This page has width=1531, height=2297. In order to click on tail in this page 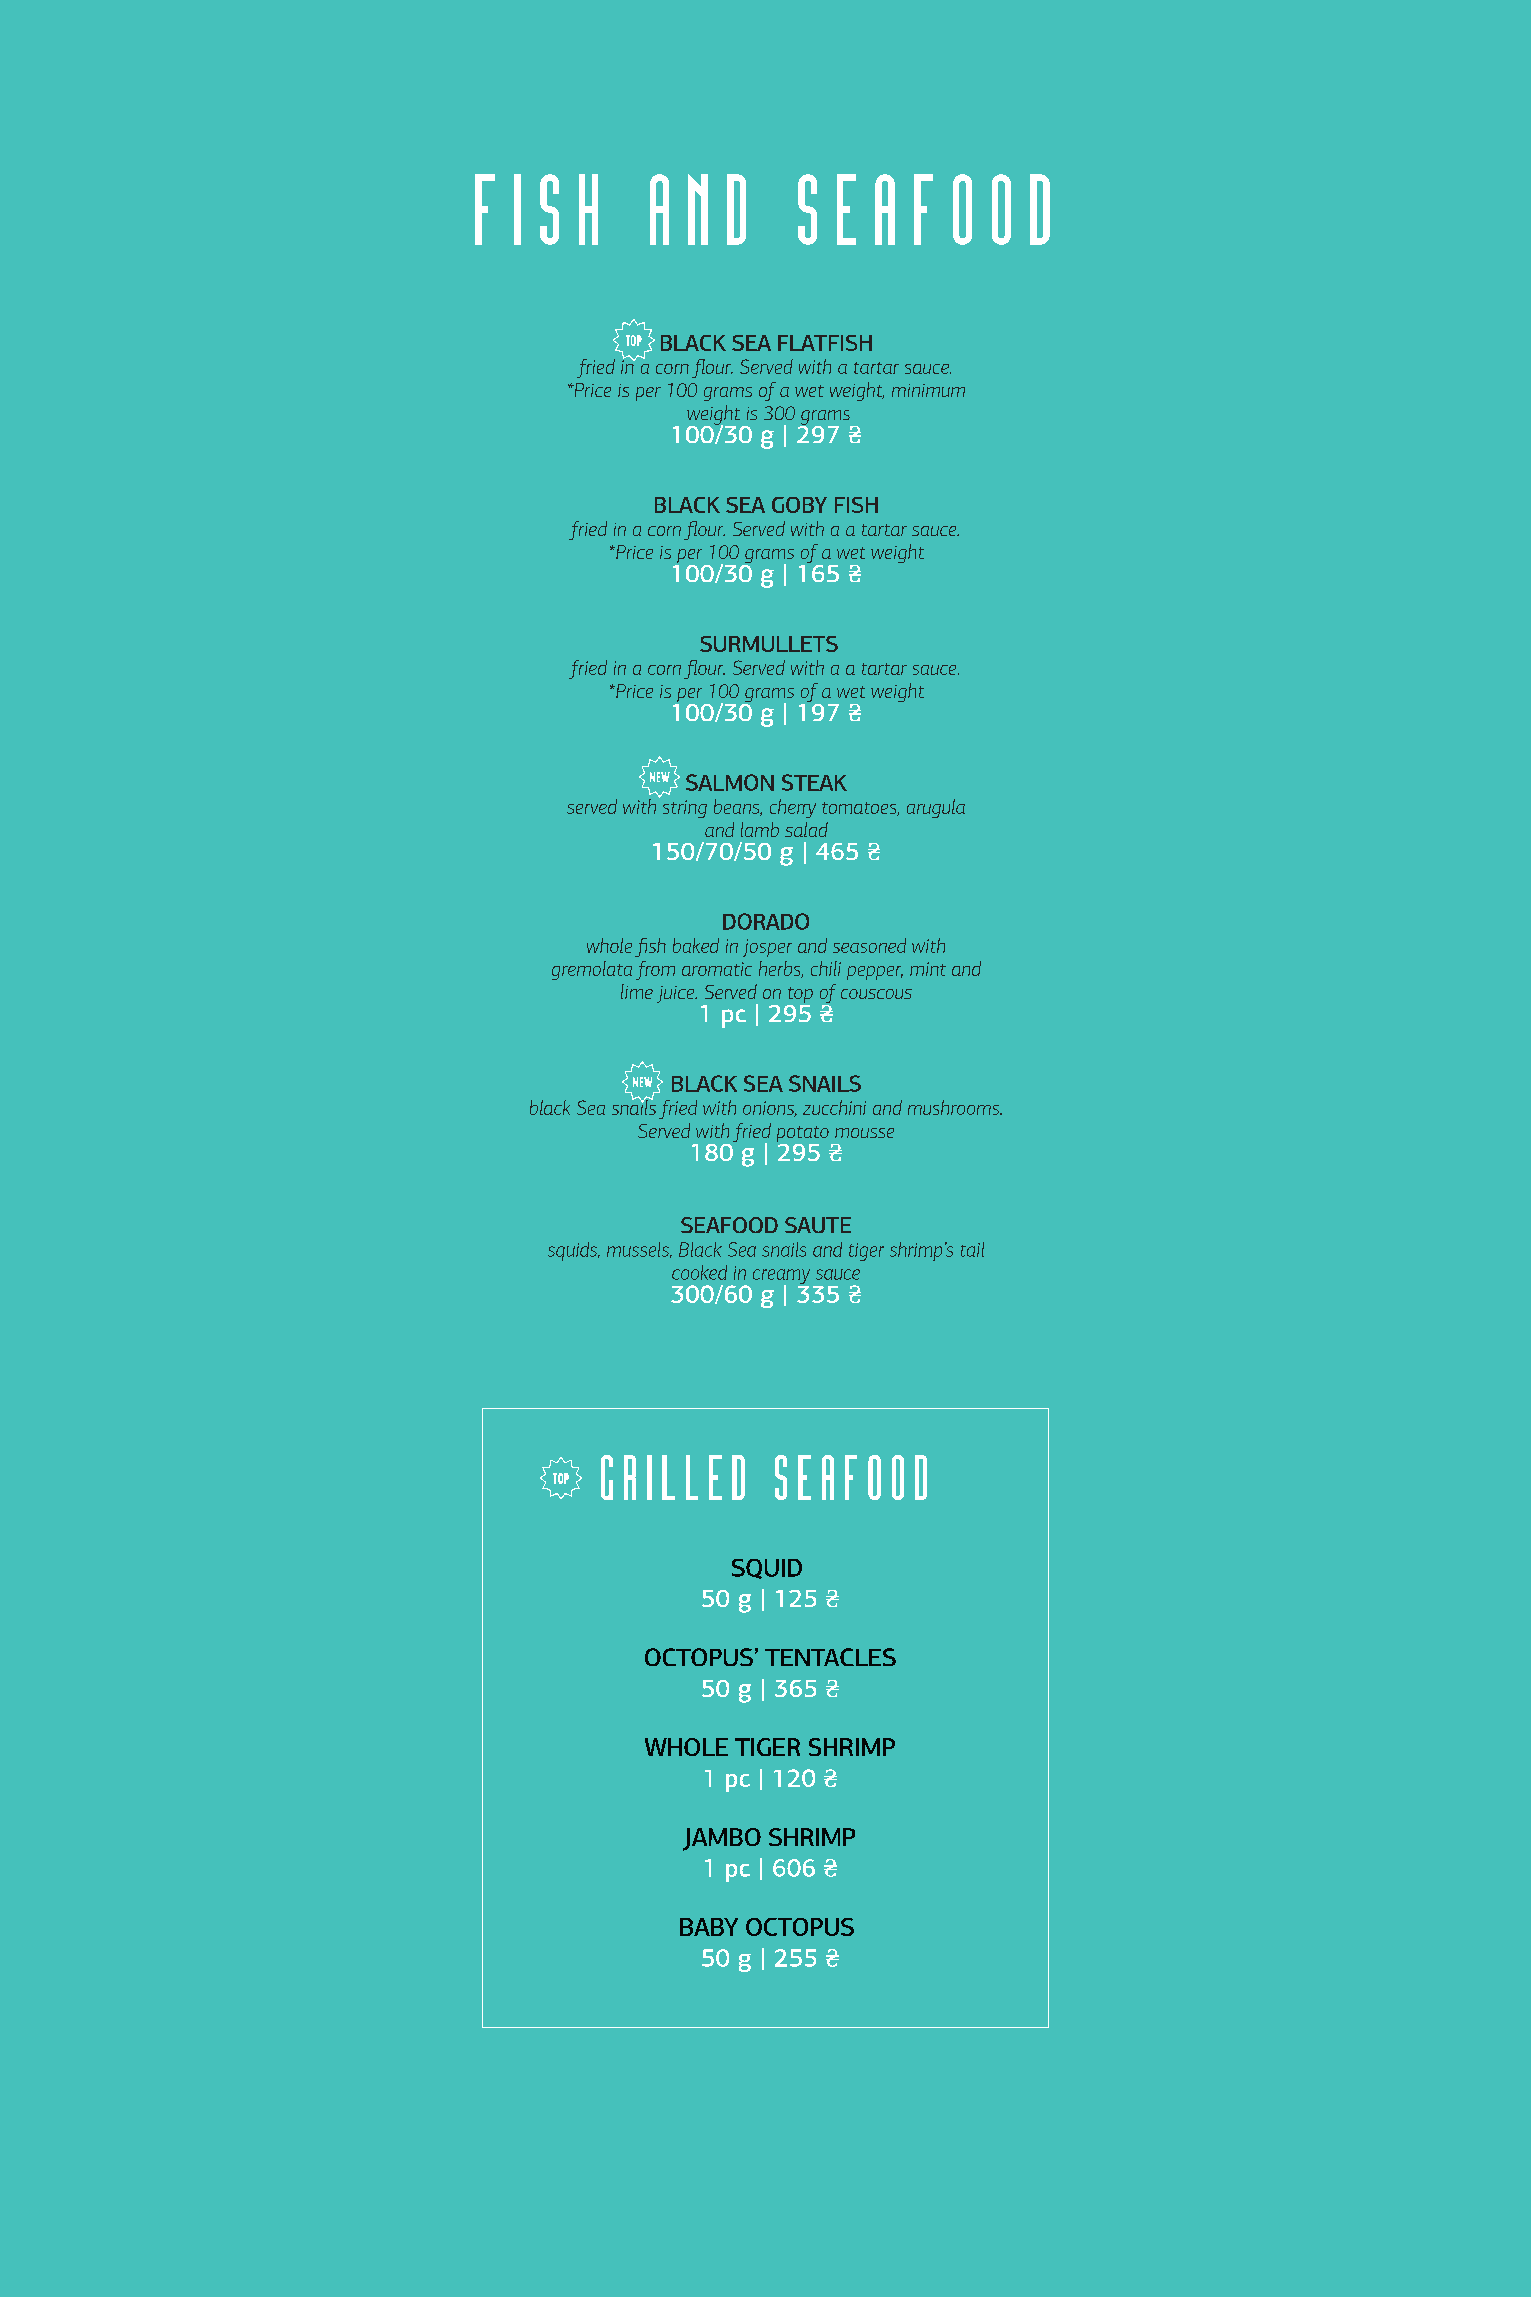, I will do `click(972, 1249)`.
